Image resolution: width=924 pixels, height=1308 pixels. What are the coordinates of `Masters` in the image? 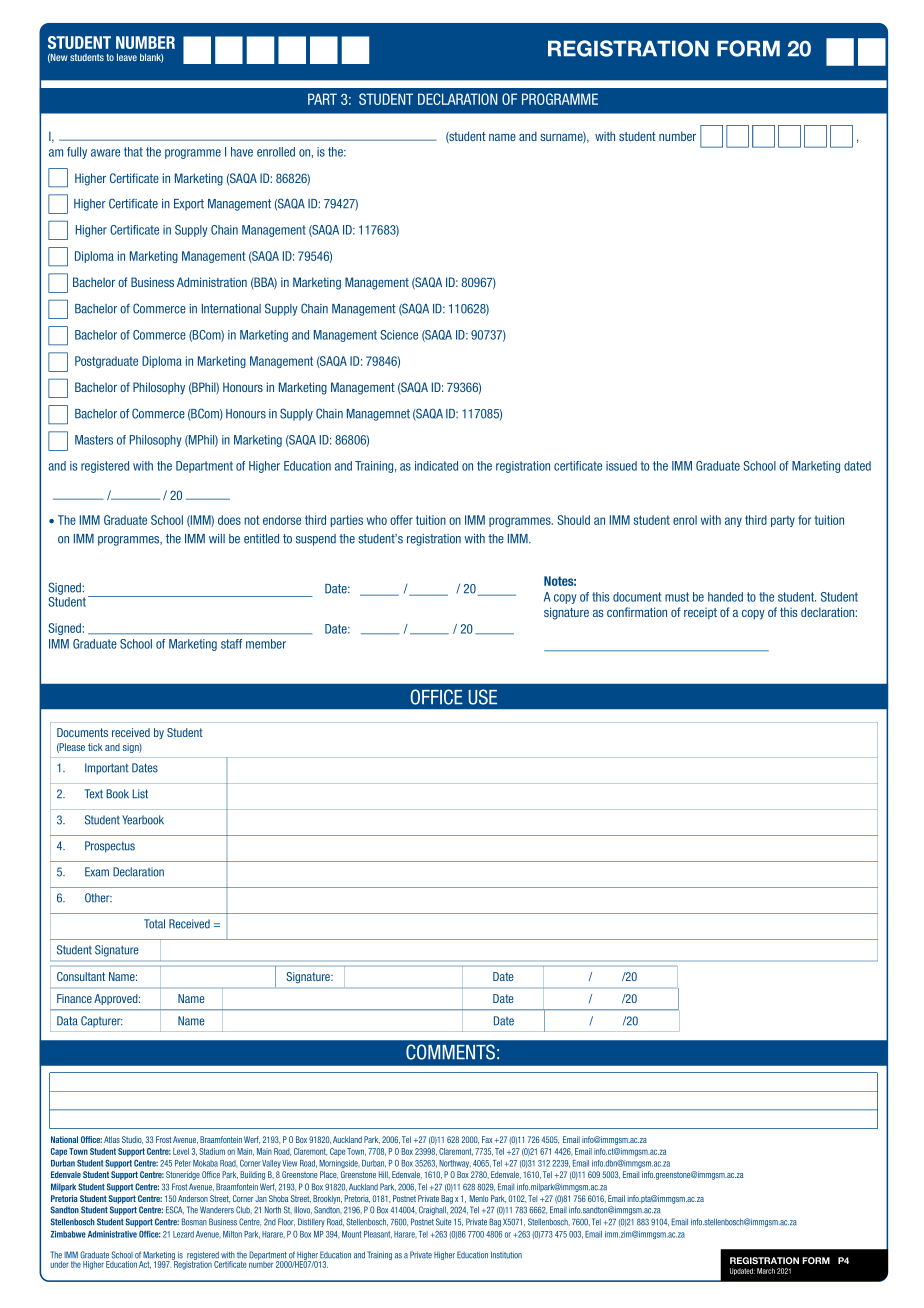 It's located at (94, 440).
